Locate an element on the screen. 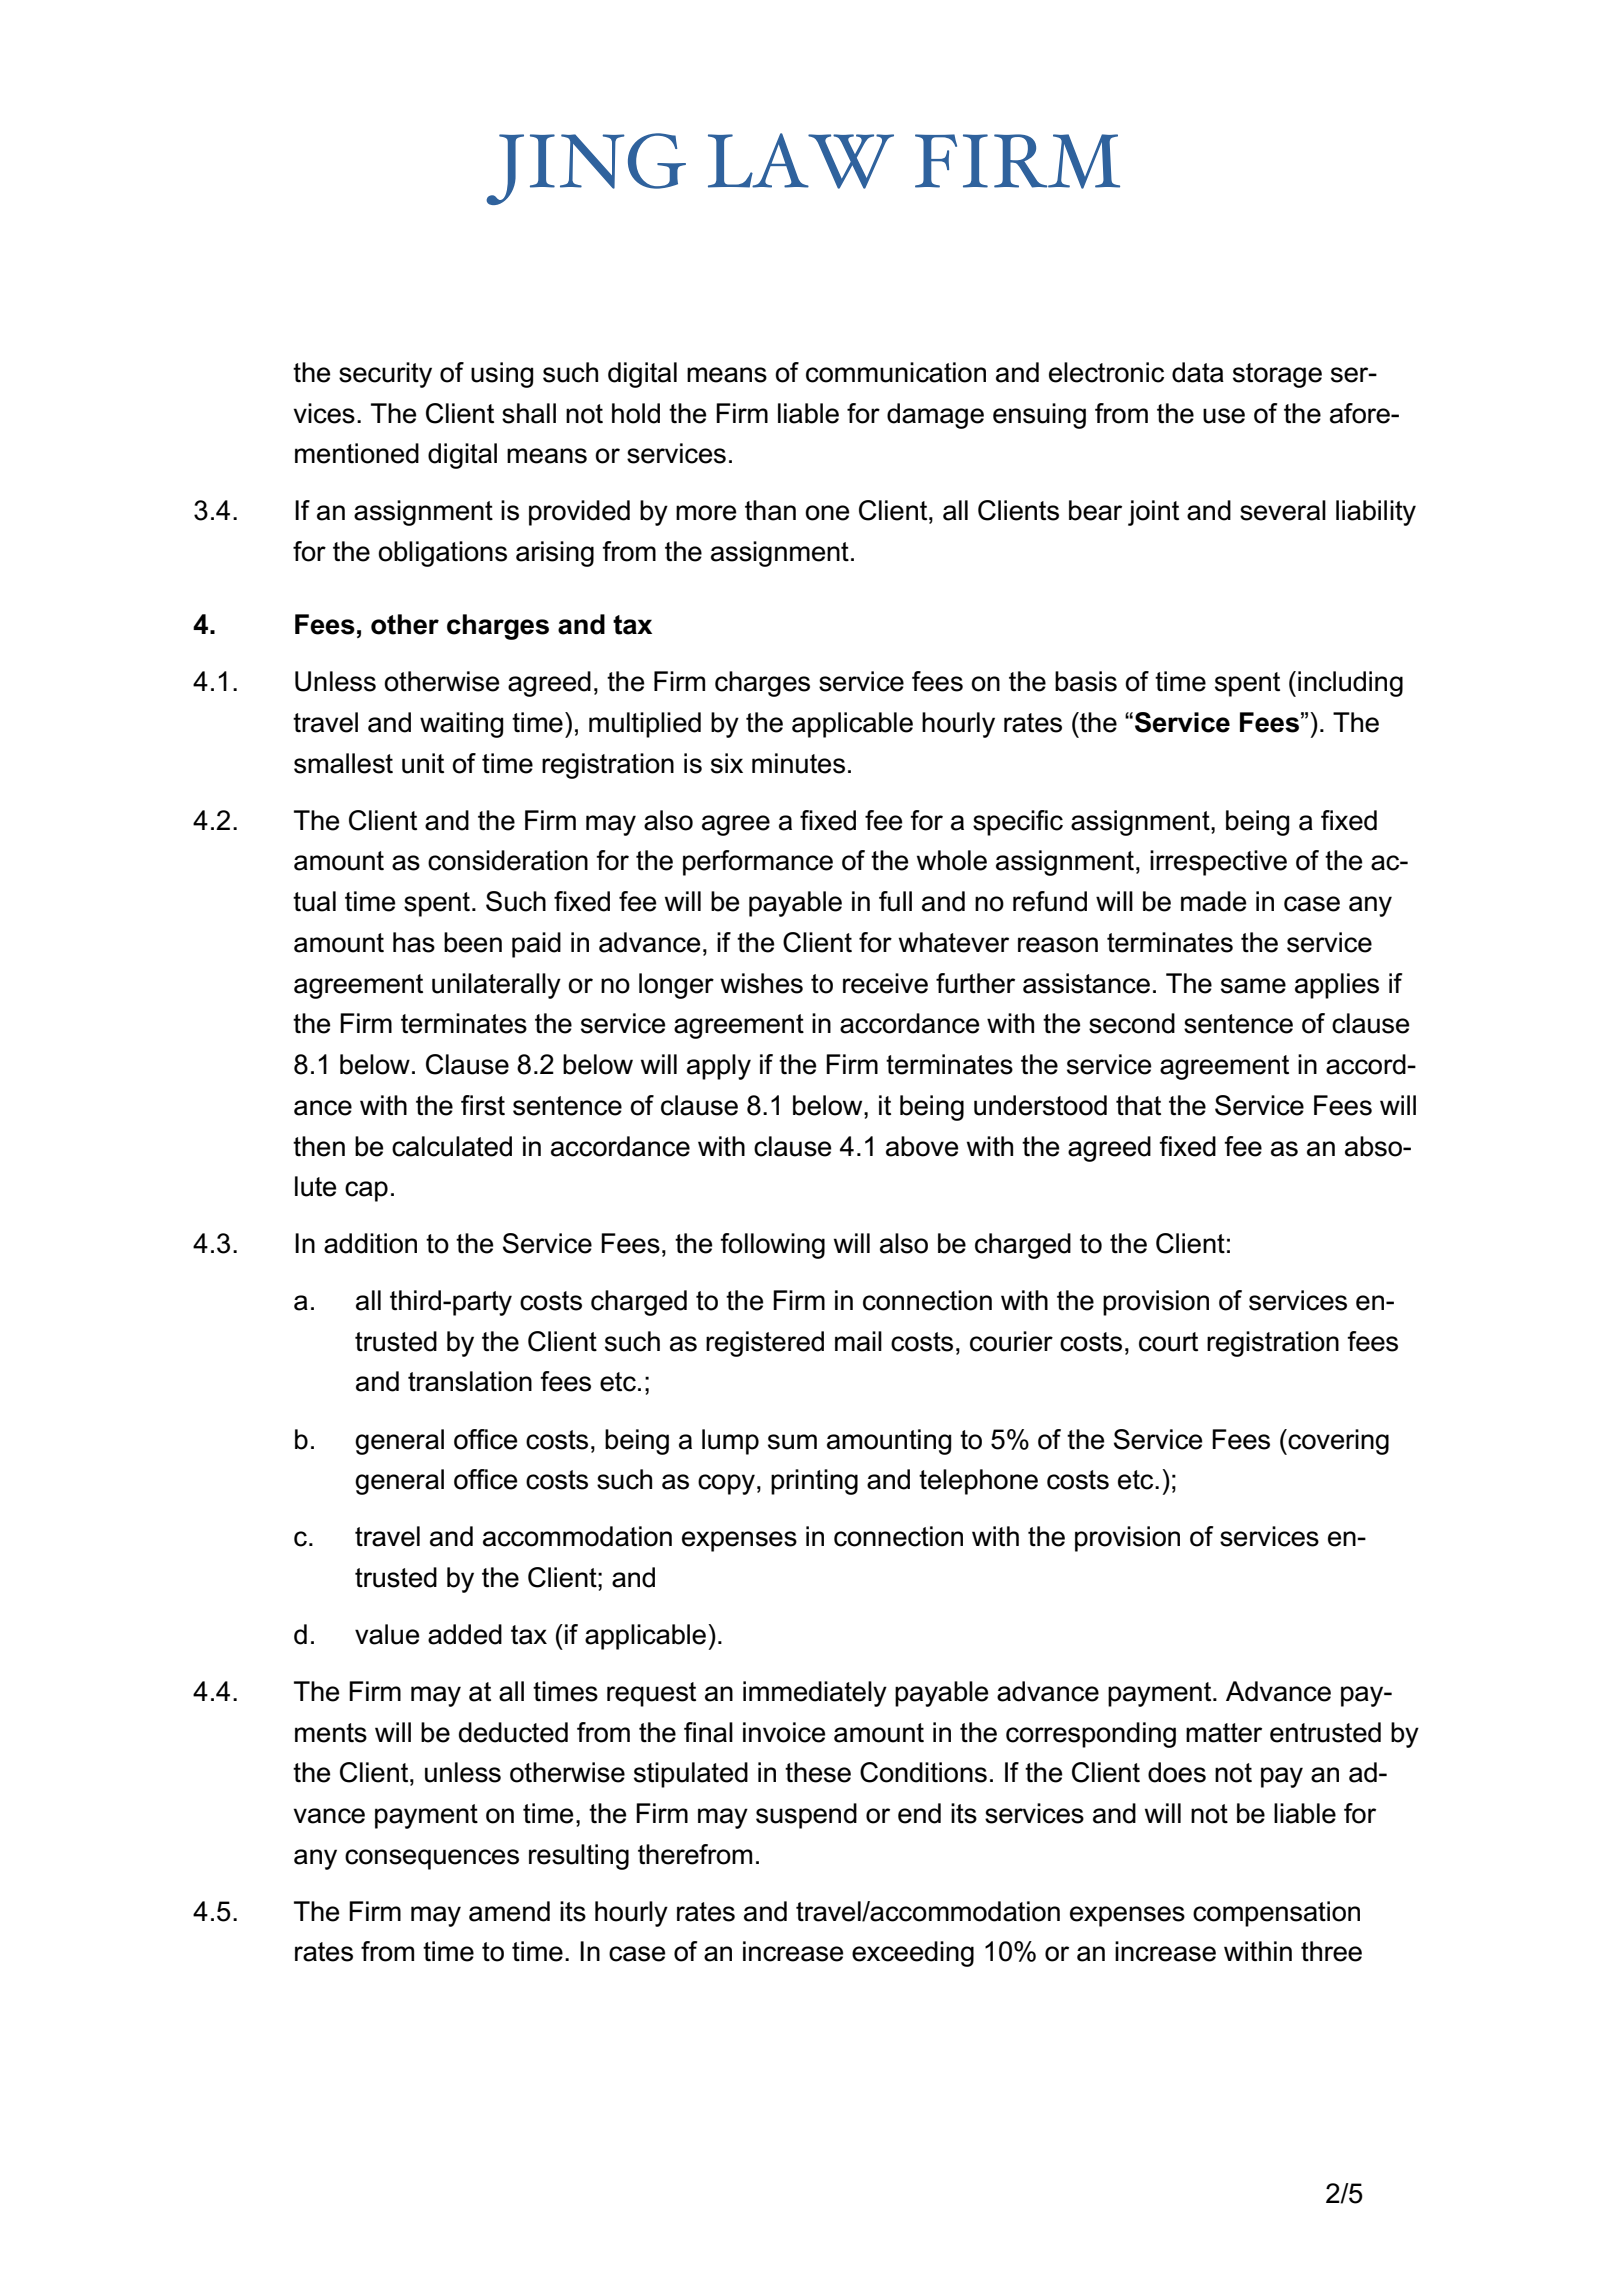 The width and height of the screenshot is (1616, 2285). storage is located at coordinates (1277, 375).
